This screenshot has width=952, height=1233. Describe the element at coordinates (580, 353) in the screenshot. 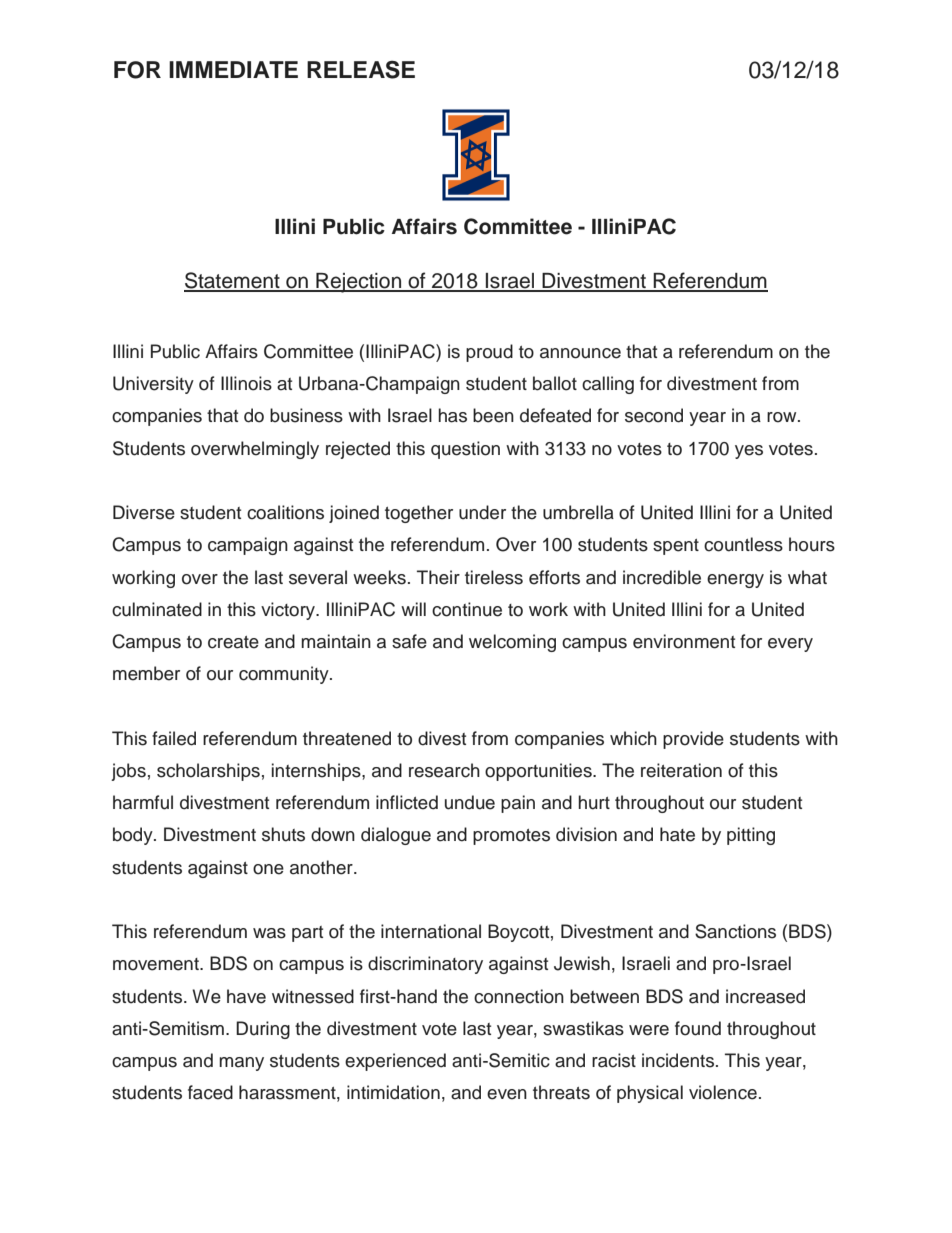

I see `announce` at that location.
